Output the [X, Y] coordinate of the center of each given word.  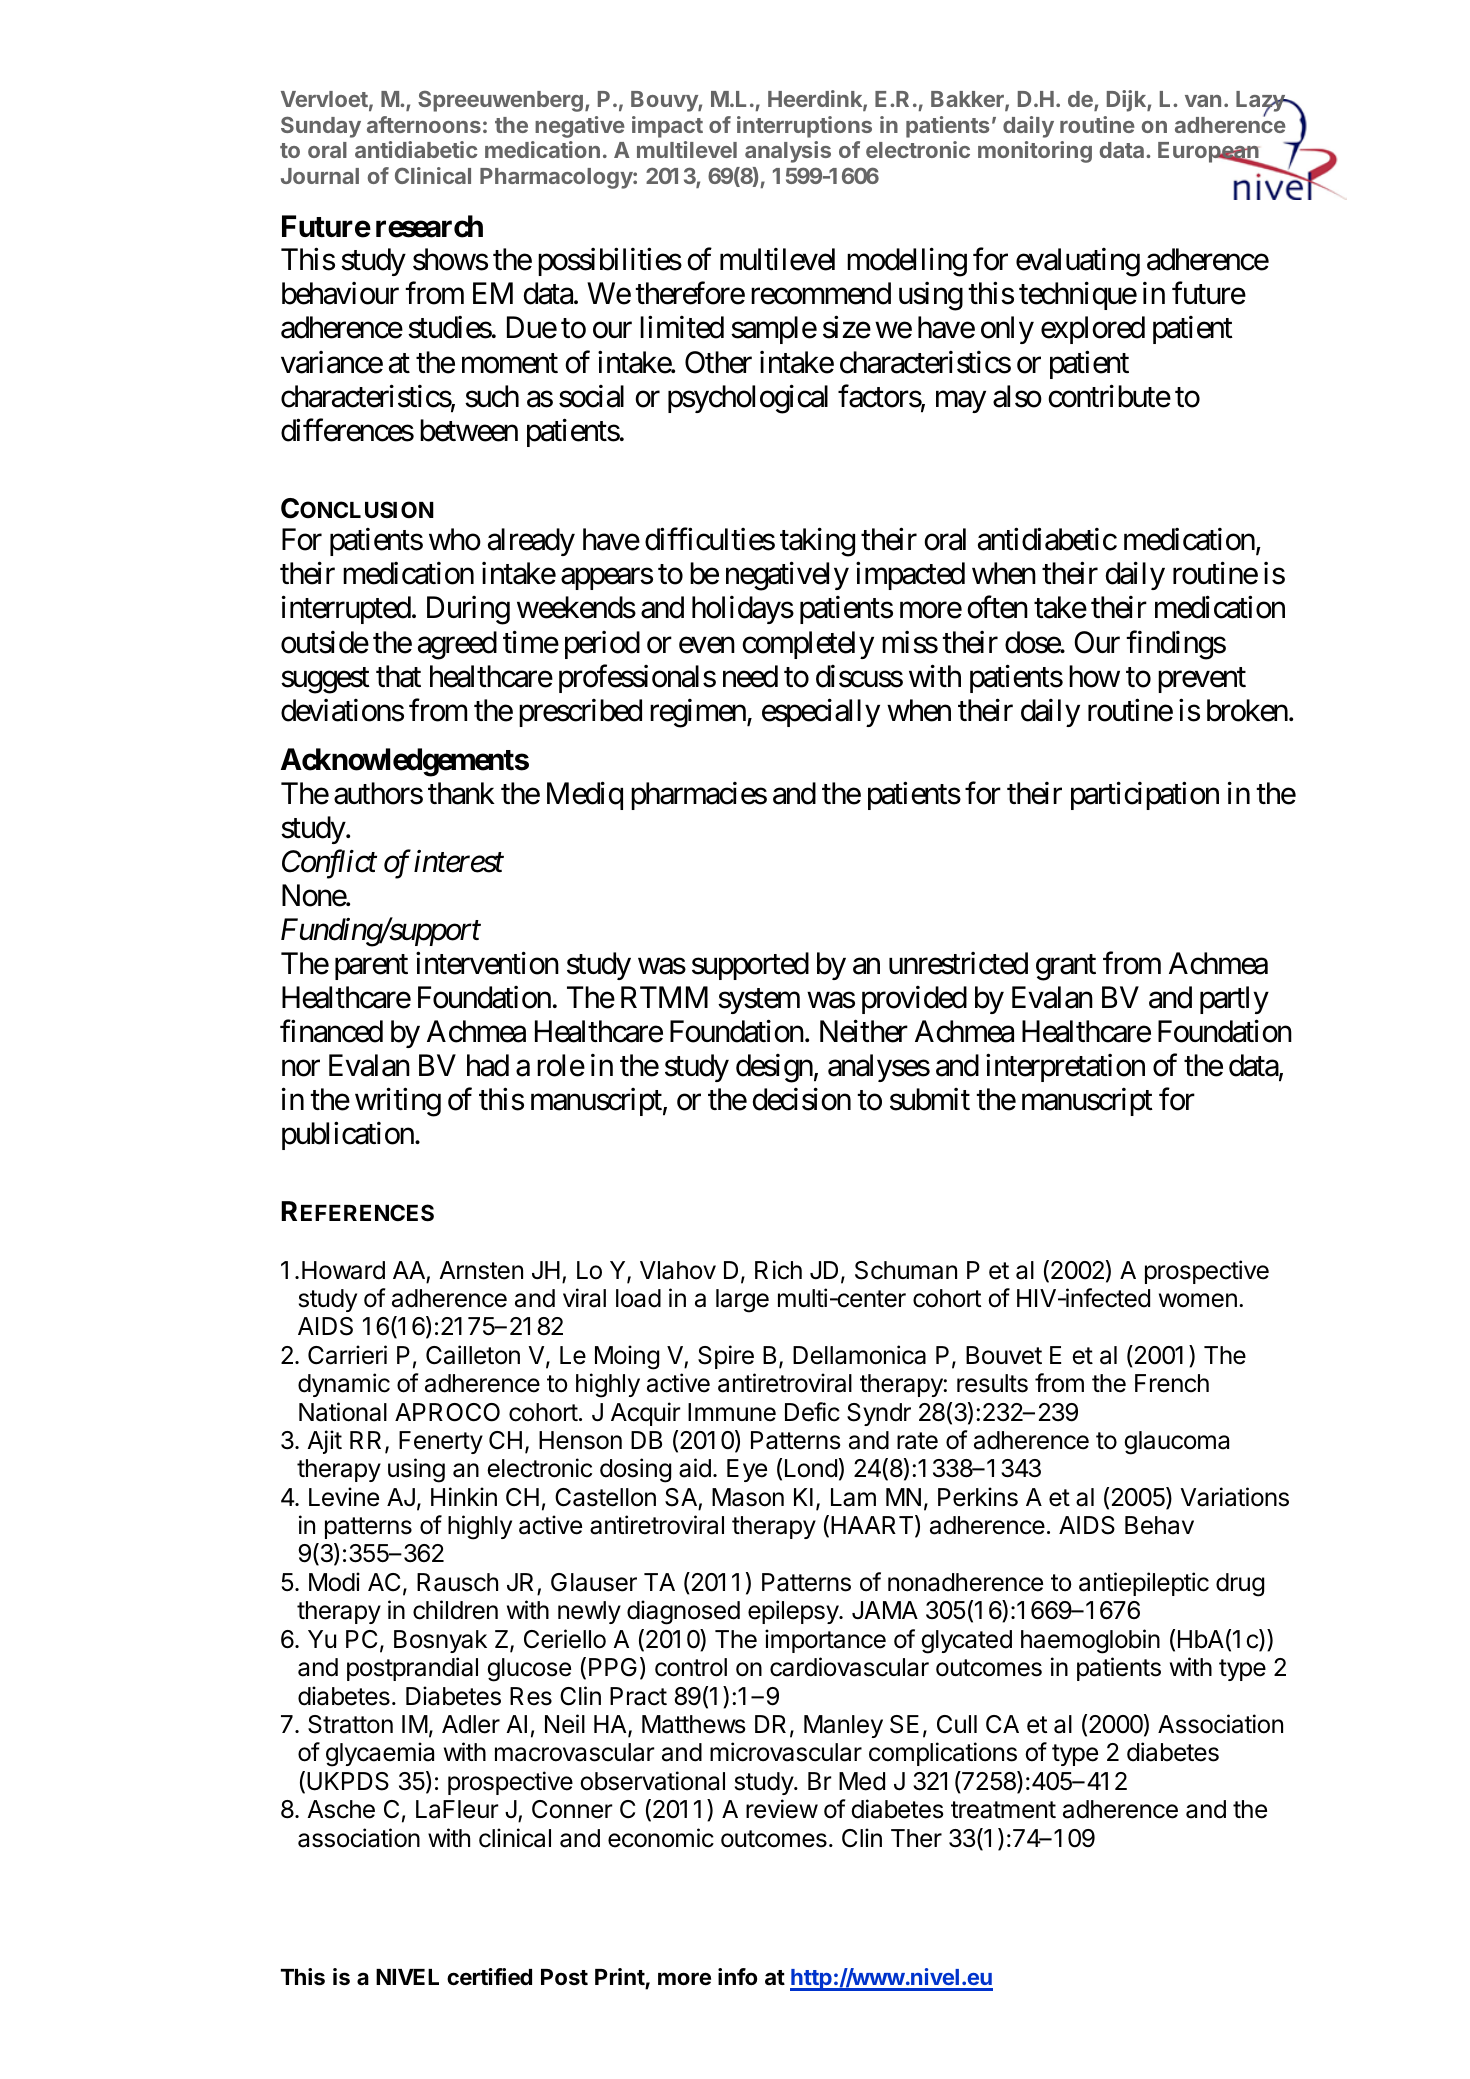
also [1017, 396]
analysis [788, 152]
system [759, 1001]
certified [489, 1977]
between [469, 430]
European [1209, 154]
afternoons [424, 124]
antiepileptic [1144, 1584]
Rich [778, 1270]
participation [1145, 795]
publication [348, 1136]
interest [459, 861]
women [1198, 1300]
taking [817, 542]
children [455, 1610]
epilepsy [794, 1612]
